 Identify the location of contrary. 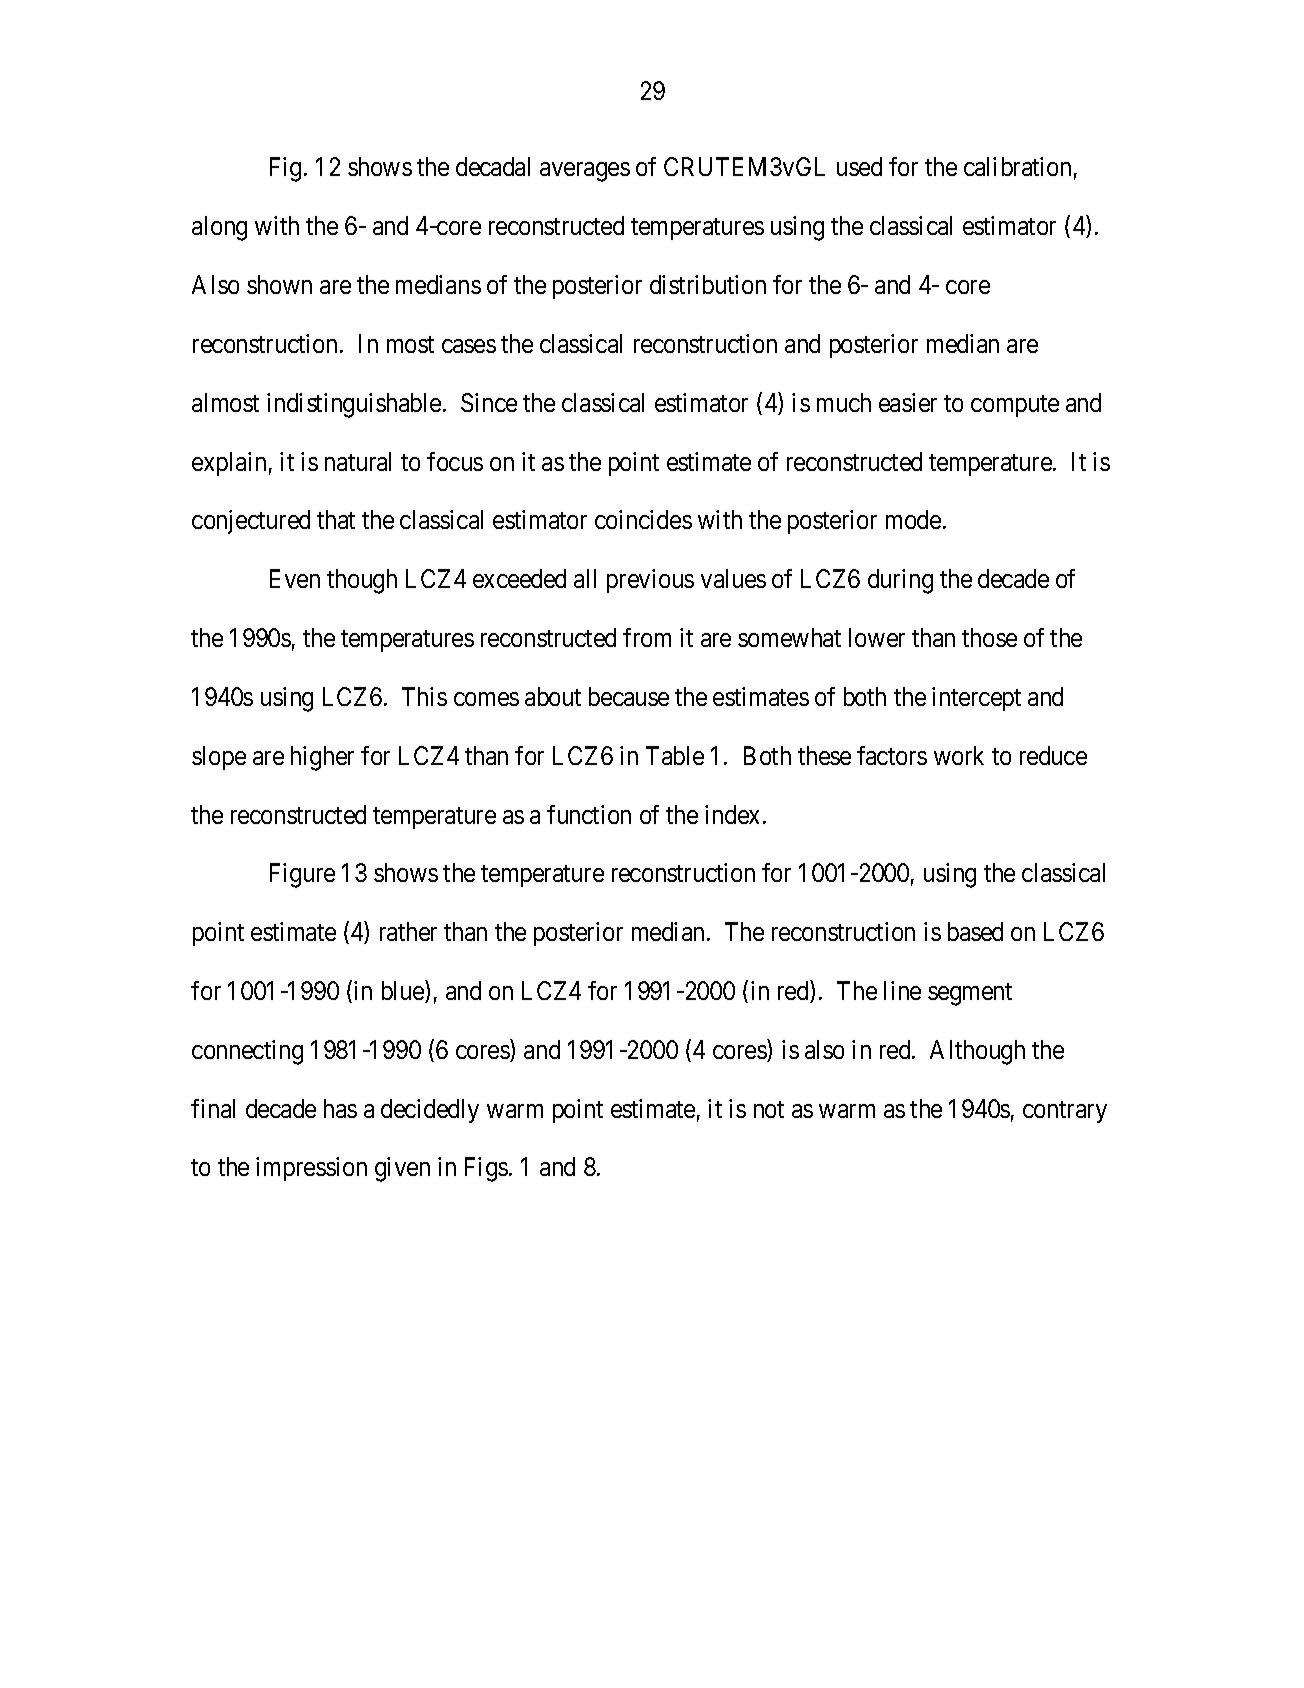
(1065, 1112).
